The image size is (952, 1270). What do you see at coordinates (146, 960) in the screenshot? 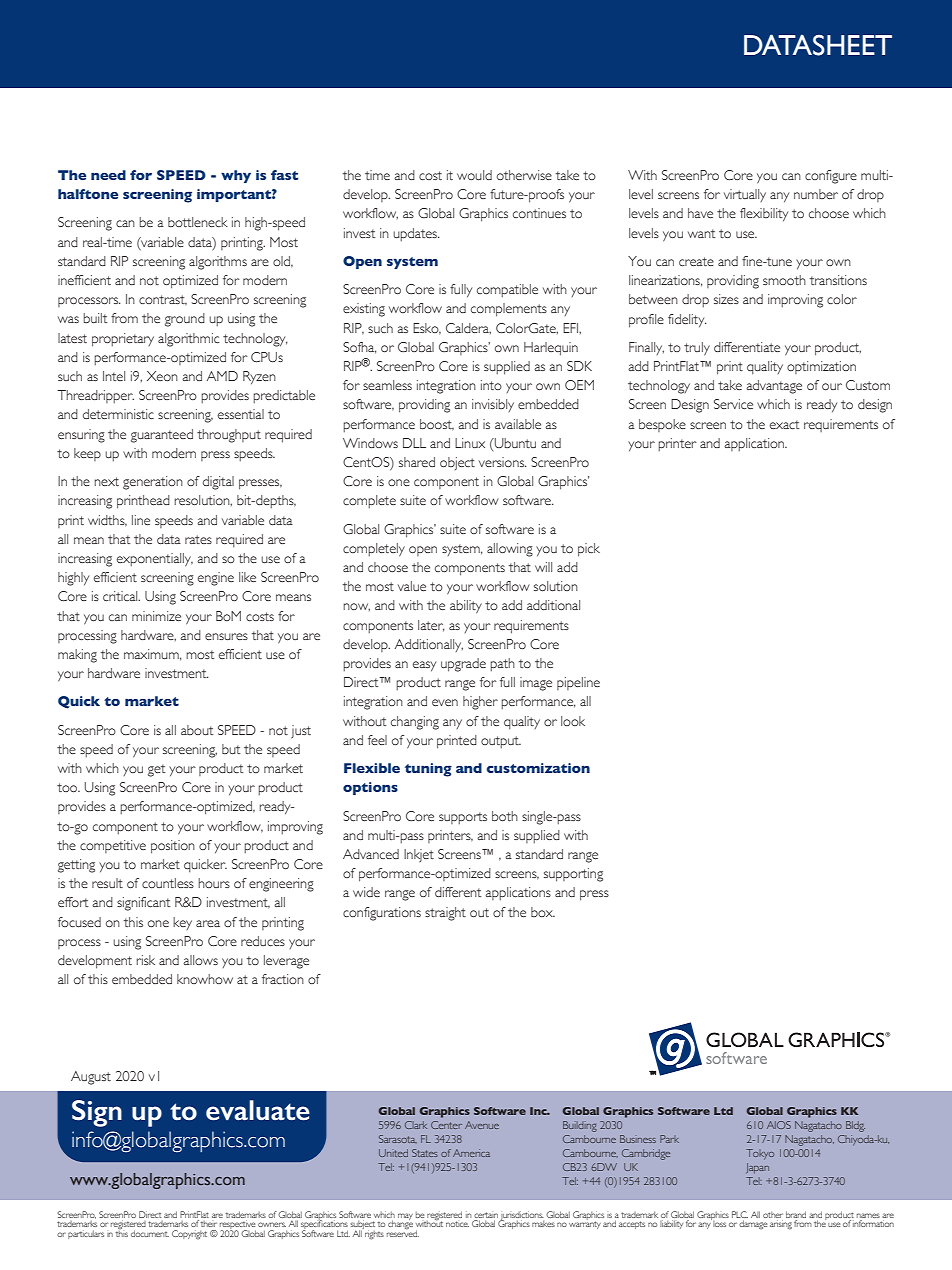
I see `risk` at bounding box center [146, 960].
